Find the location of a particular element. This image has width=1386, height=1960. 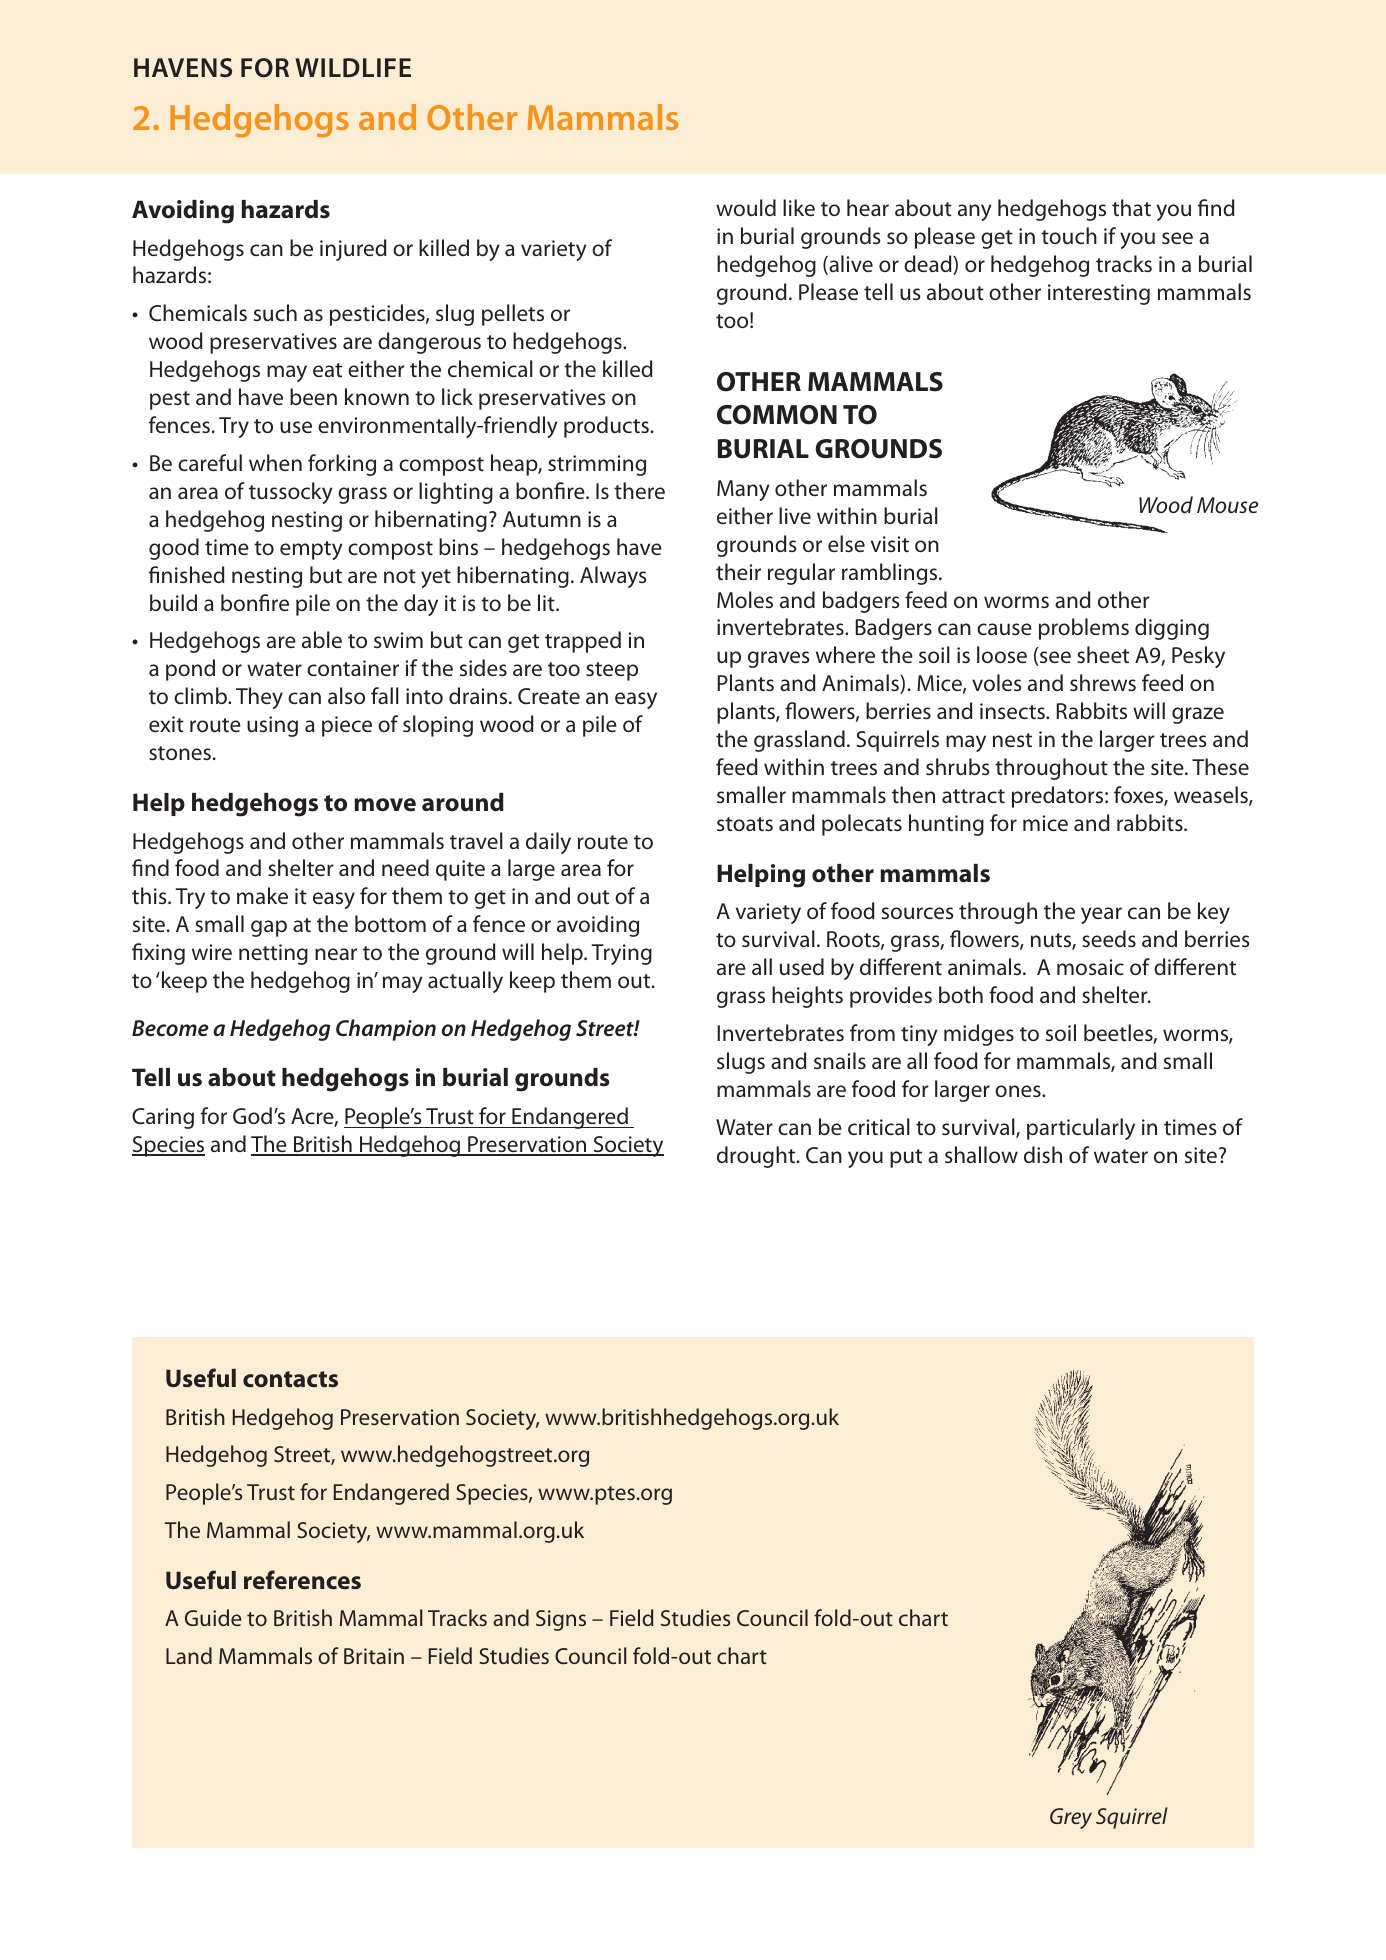

when is located at coordinates (275, 462).
